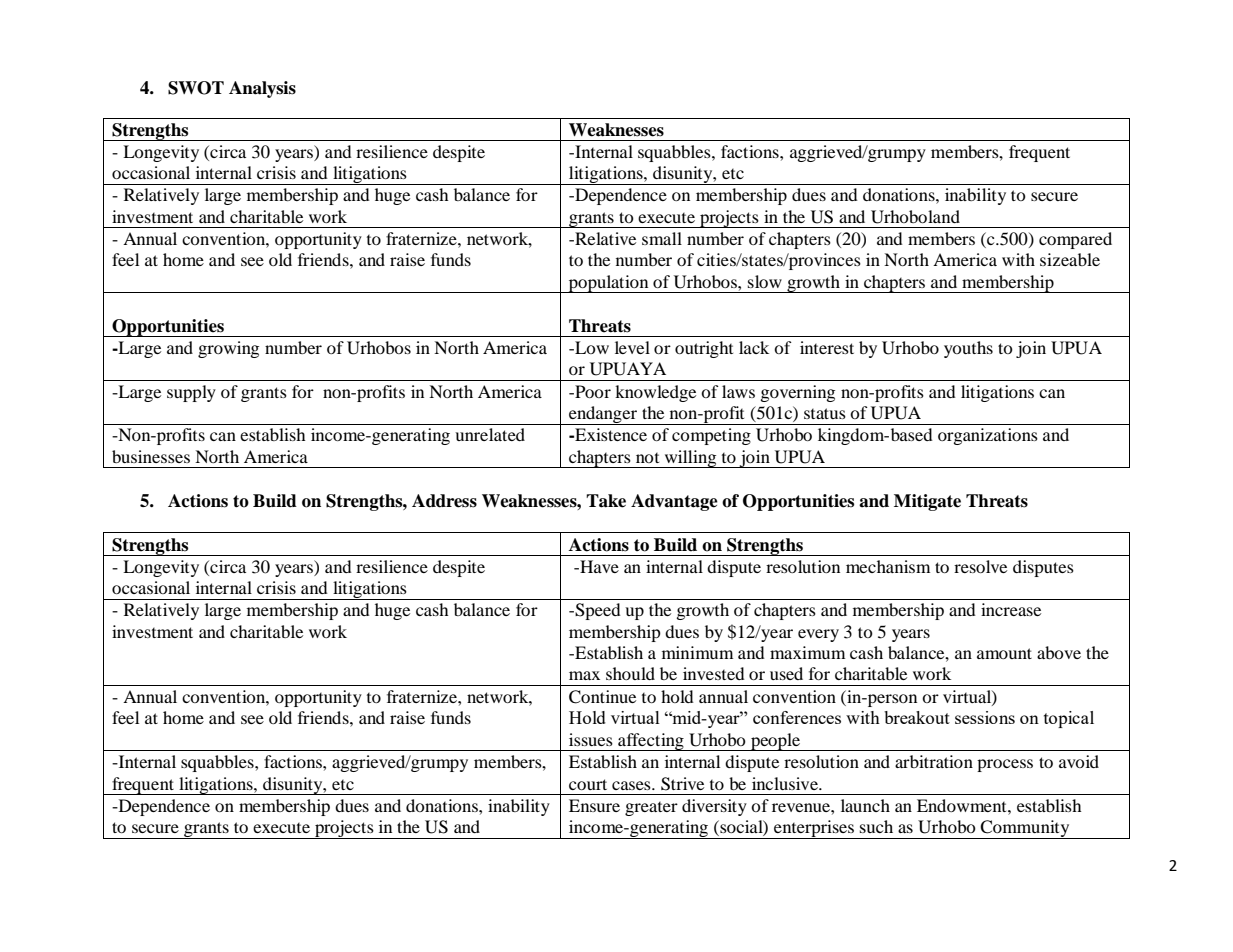 The height and width of the screenshot is (952, 1233). Describe the element at coordinates (444, 501) in the screenshot. I see `Address` at that location.
